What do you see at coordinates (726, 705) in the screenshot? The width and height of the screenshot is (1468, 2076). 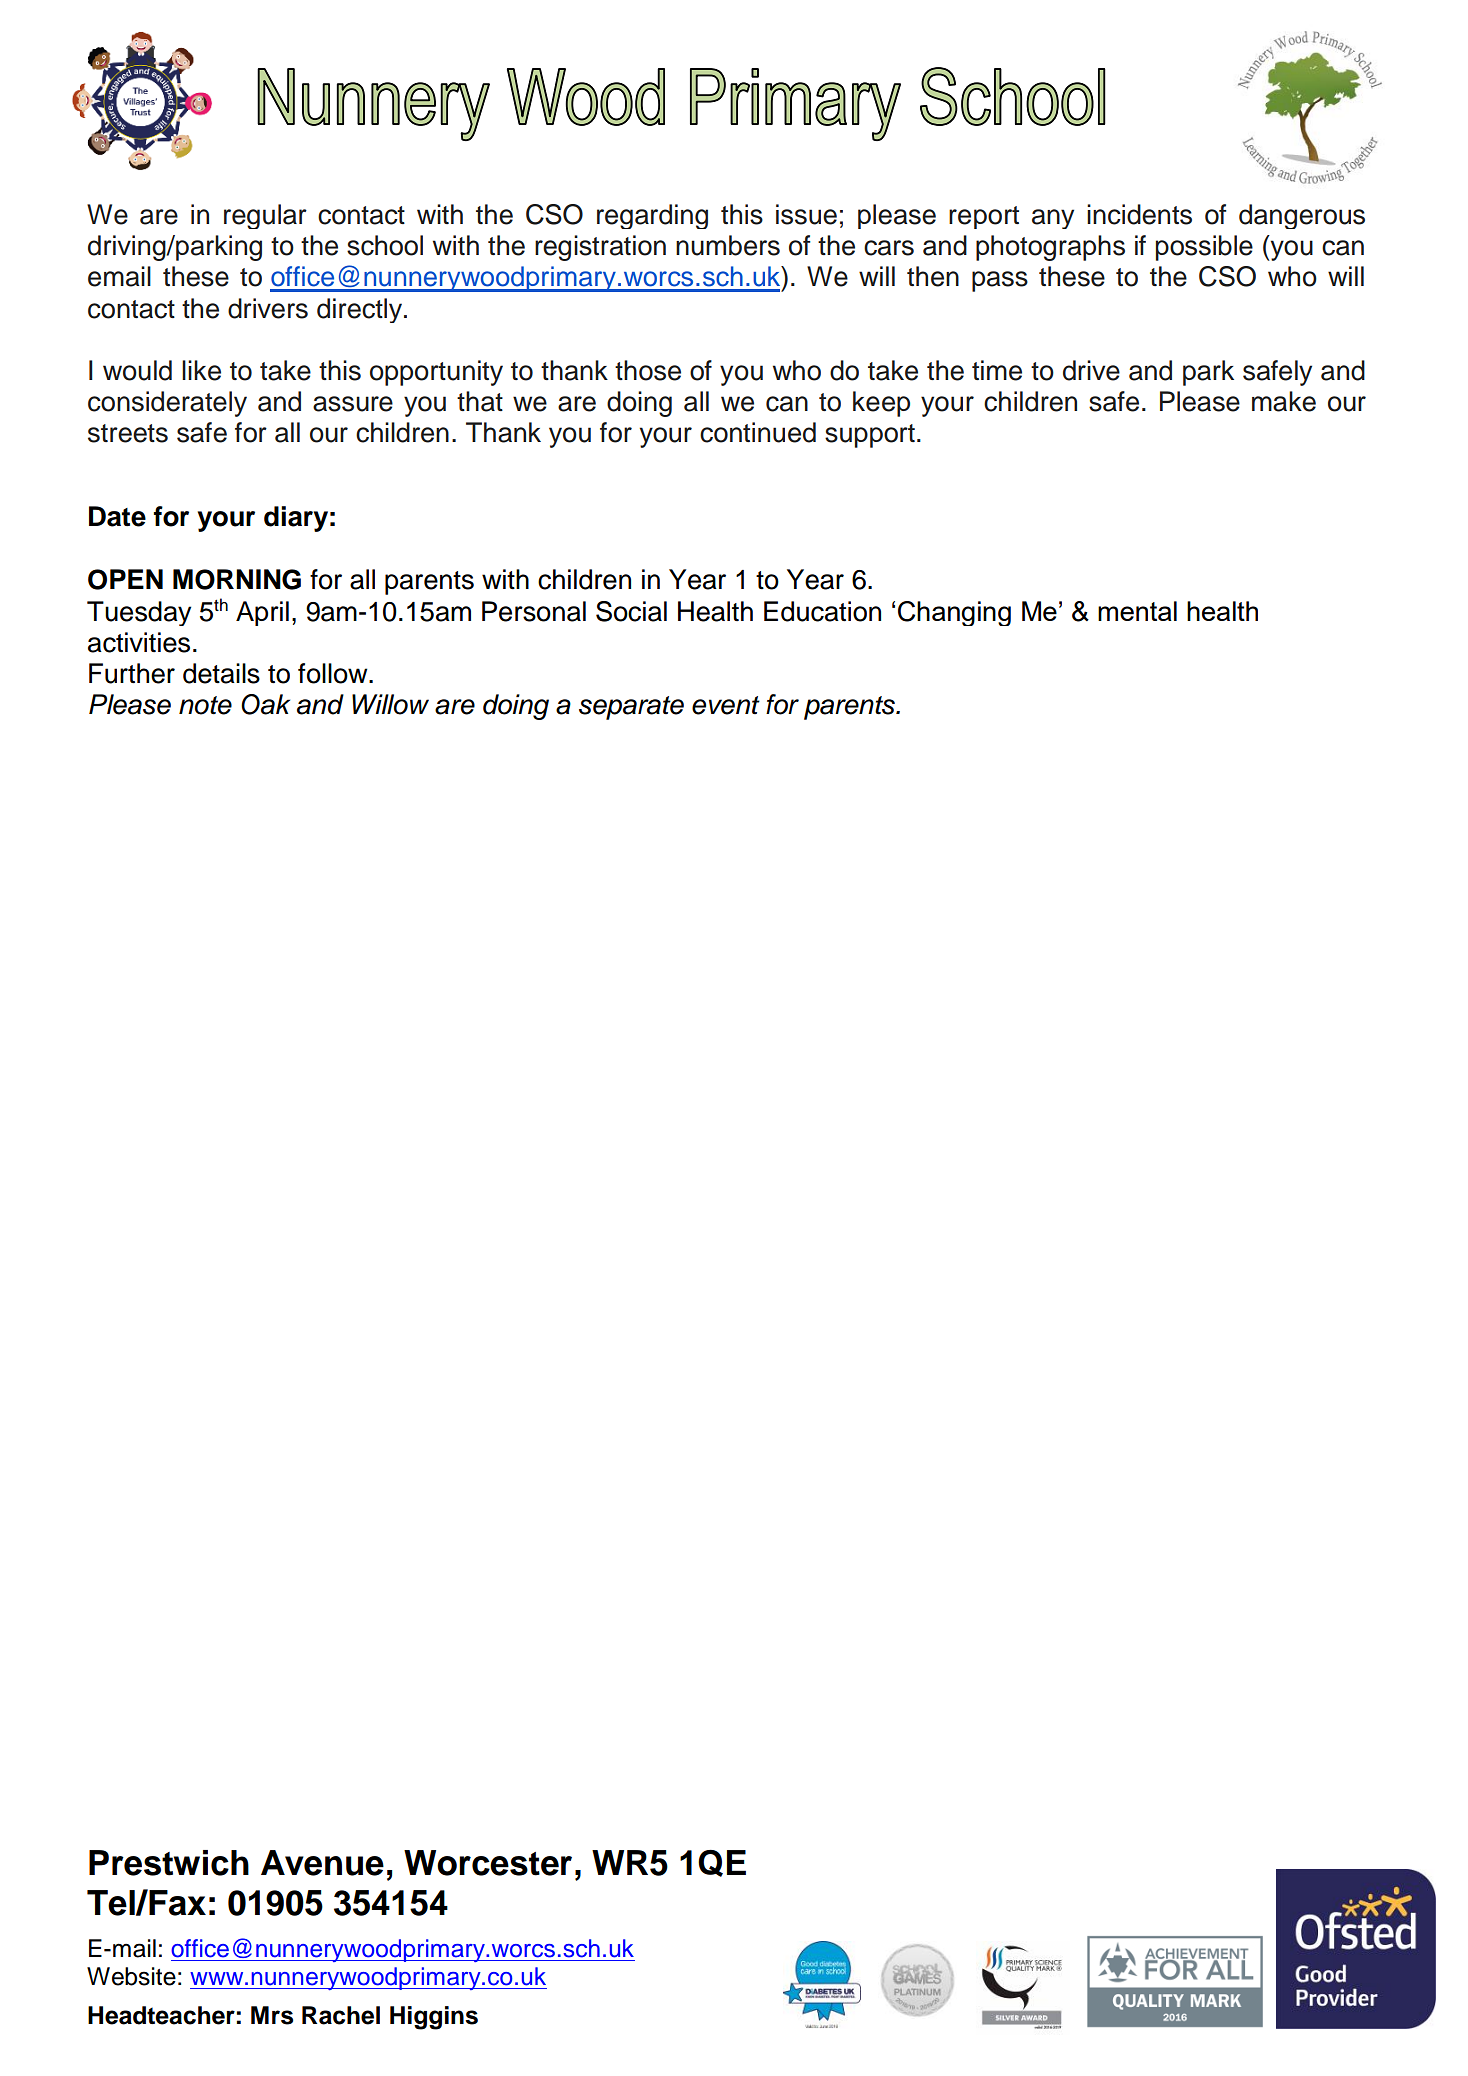 I see `event` at bounding box center [726, 705].
